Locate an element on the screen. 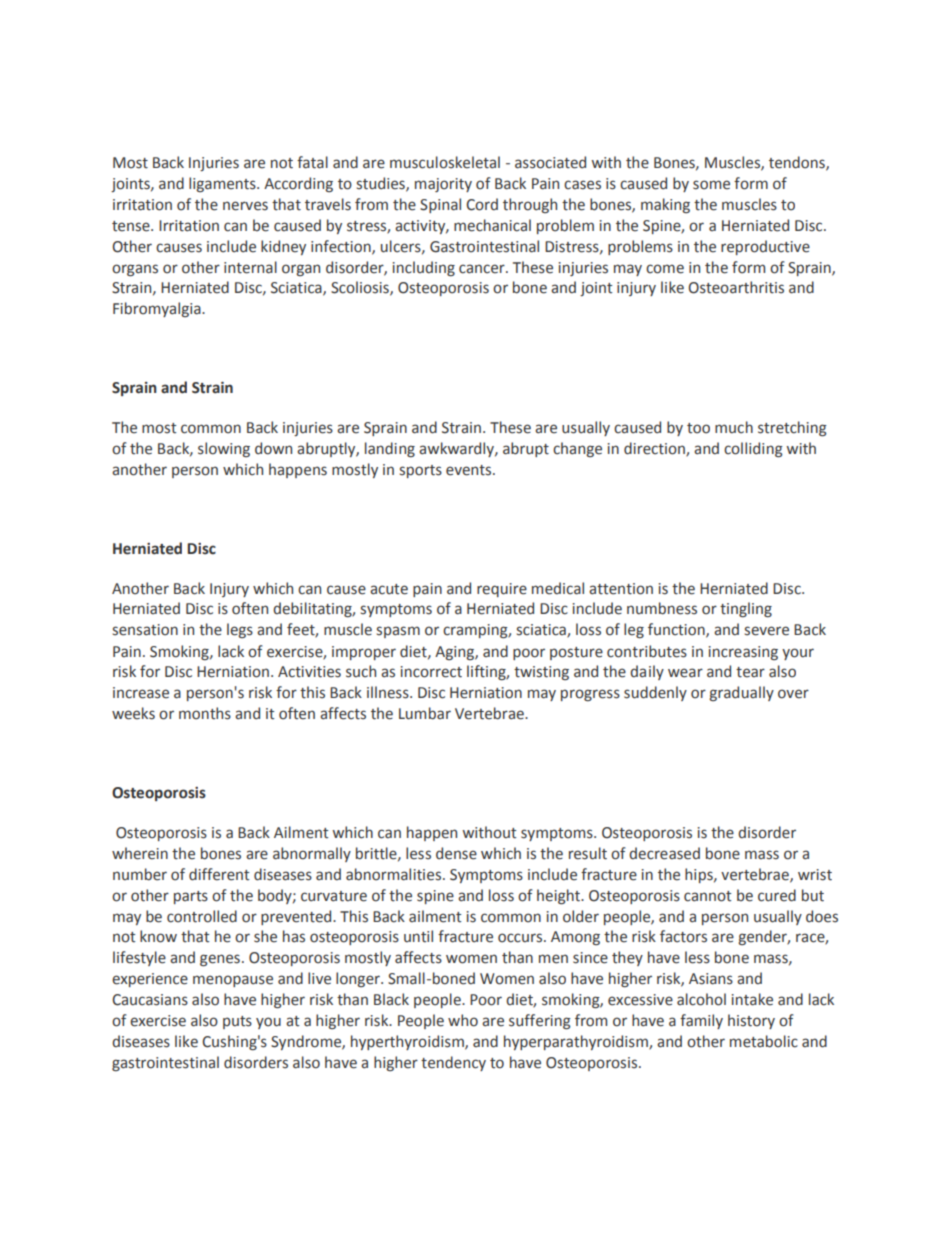 The width and height of the screenshot is (952, 1233). decreased is located at coordinates (664, 853).
